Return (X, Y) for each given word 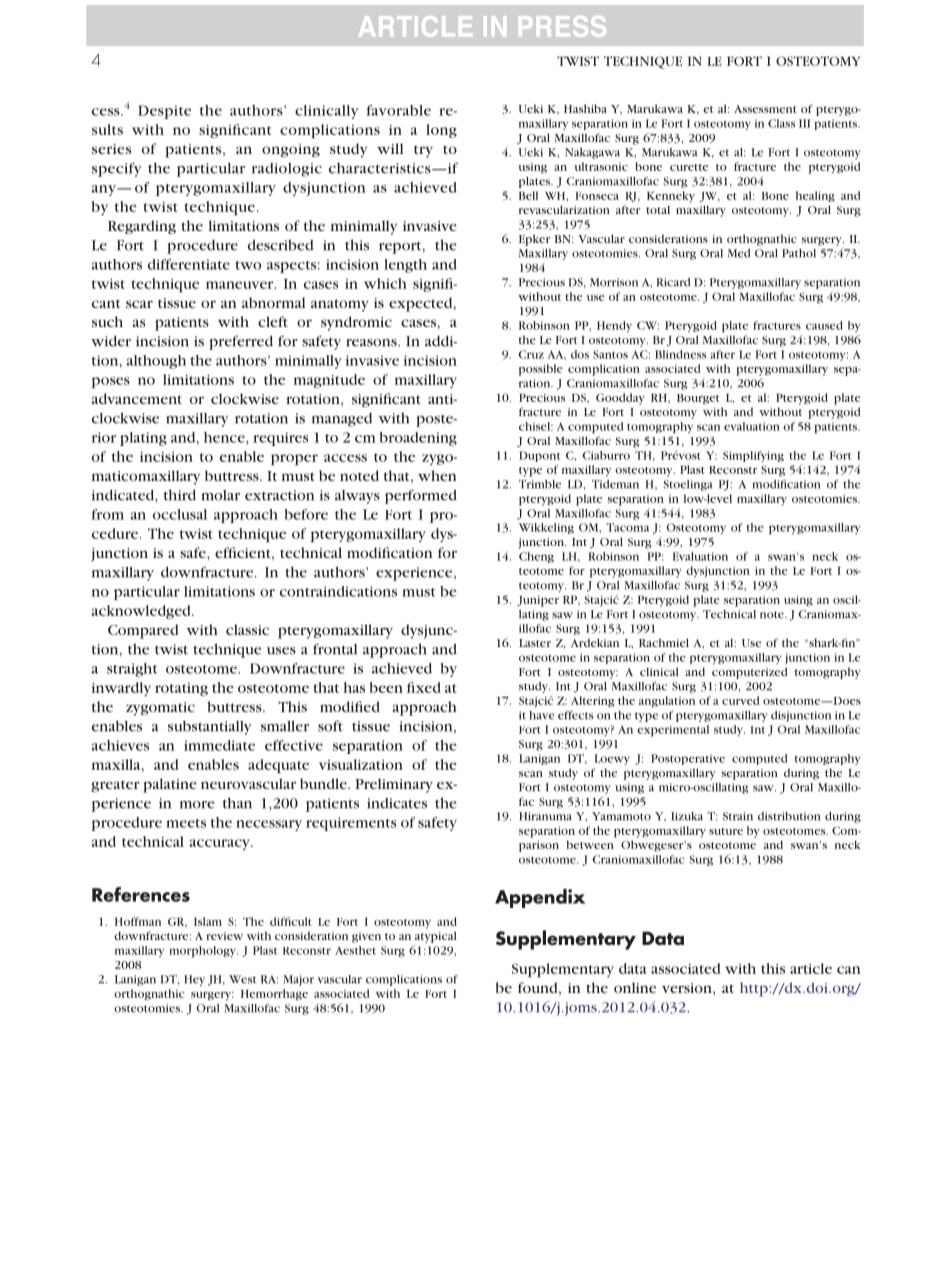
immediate (219, 745)
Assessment (765, 109)
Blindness (680, 354)
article (811, 968)
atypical (436, 937)
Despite (164, 112)
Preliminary (394, 785)
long (441, 131)
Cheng (536, 557)
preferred (241, 342)
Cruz (531, 354)
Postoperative (688, 759)
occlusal (180, 514)
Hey (194, 980)
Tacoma (627, 527)
